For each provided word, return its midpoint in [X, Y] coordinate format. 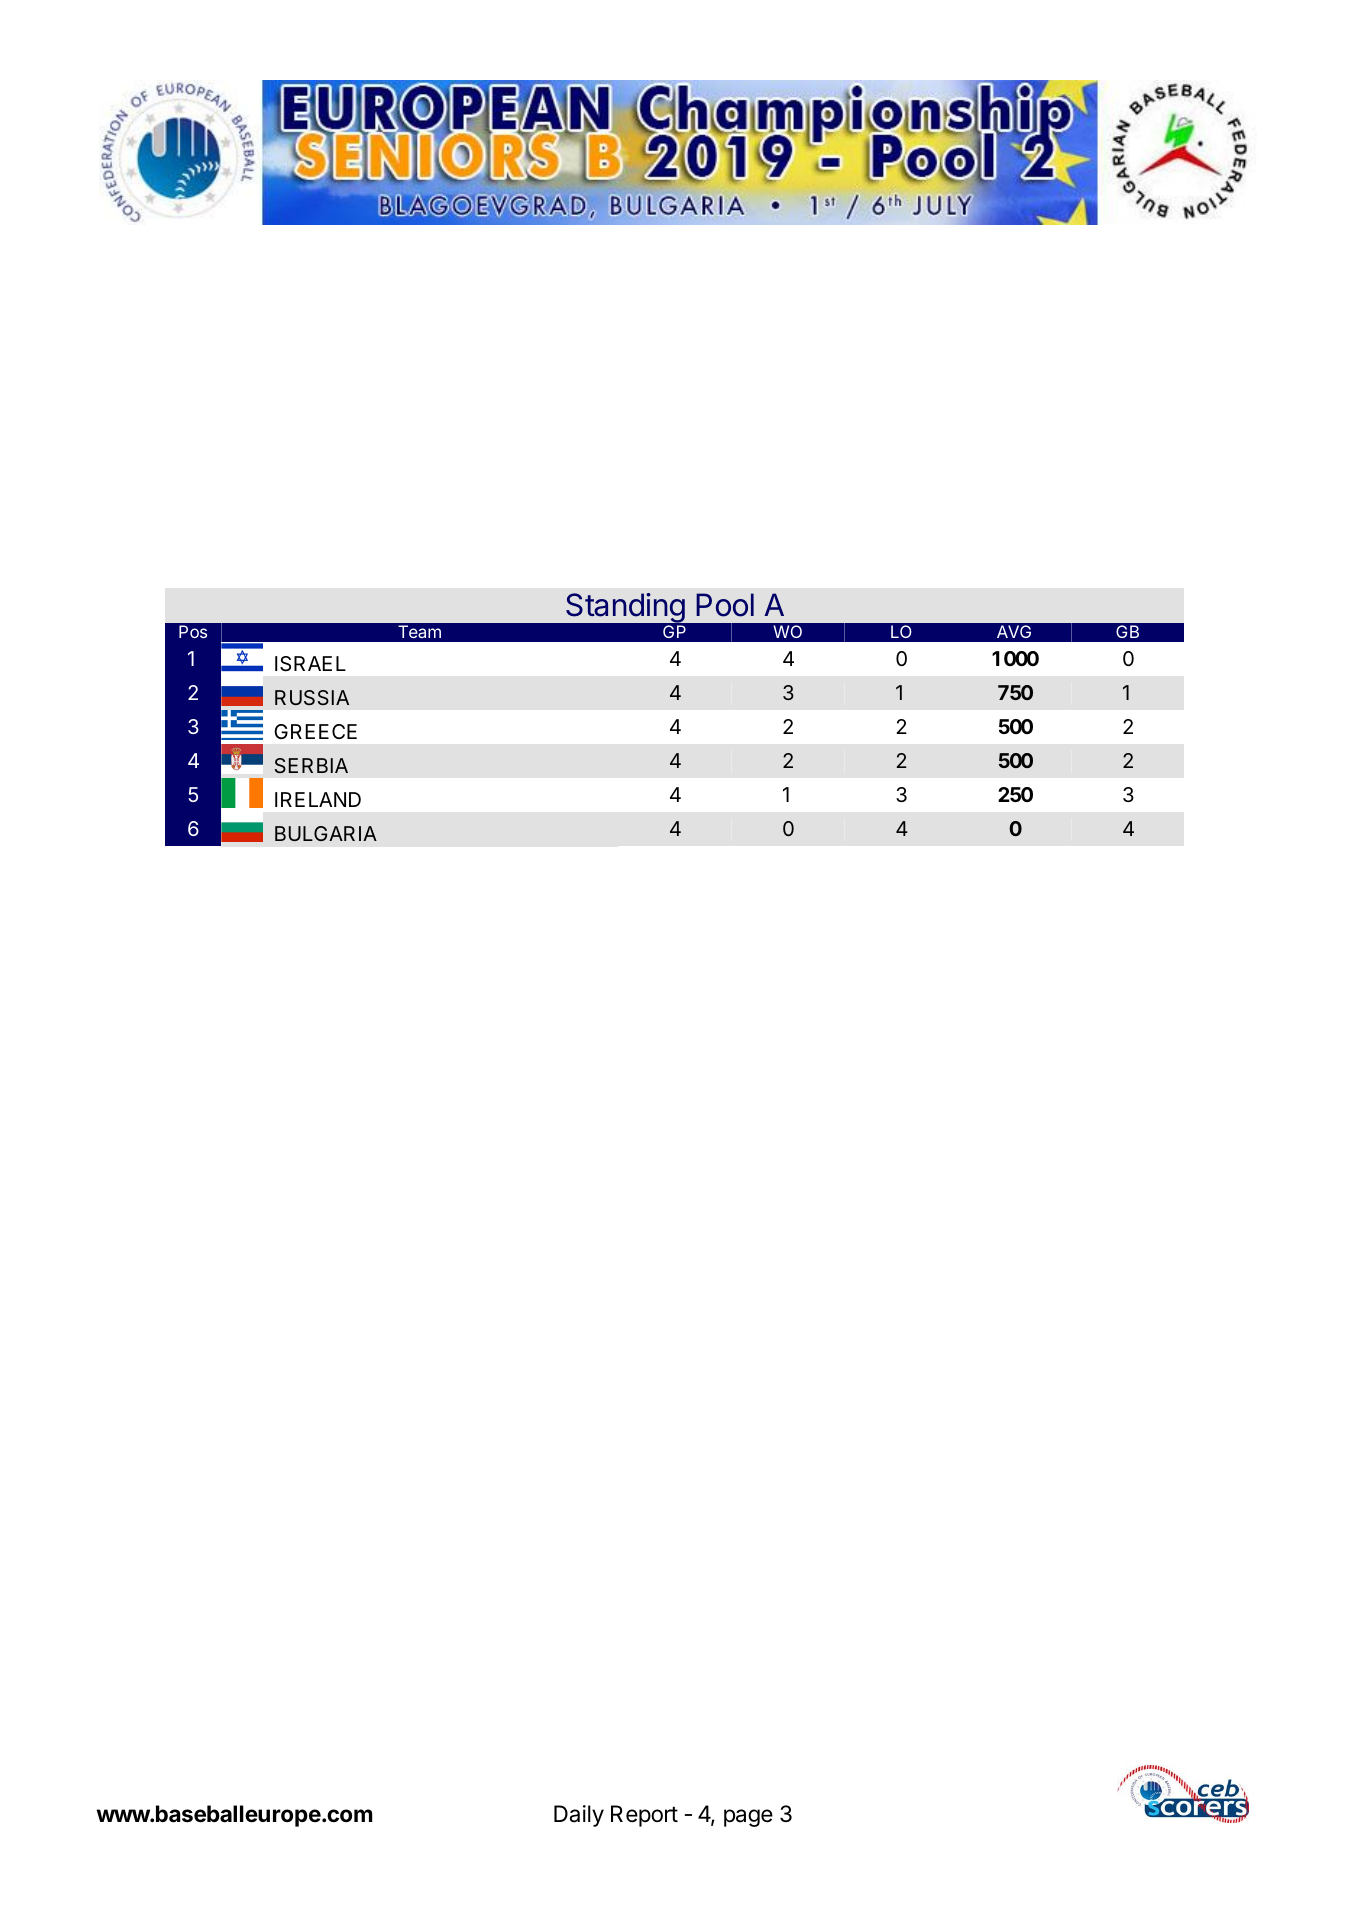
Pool [725, 605]
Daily [579, 1816]
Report [644, 1816]
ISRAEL [310, 664]
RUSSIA [312, 697]
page [748, 1818]
